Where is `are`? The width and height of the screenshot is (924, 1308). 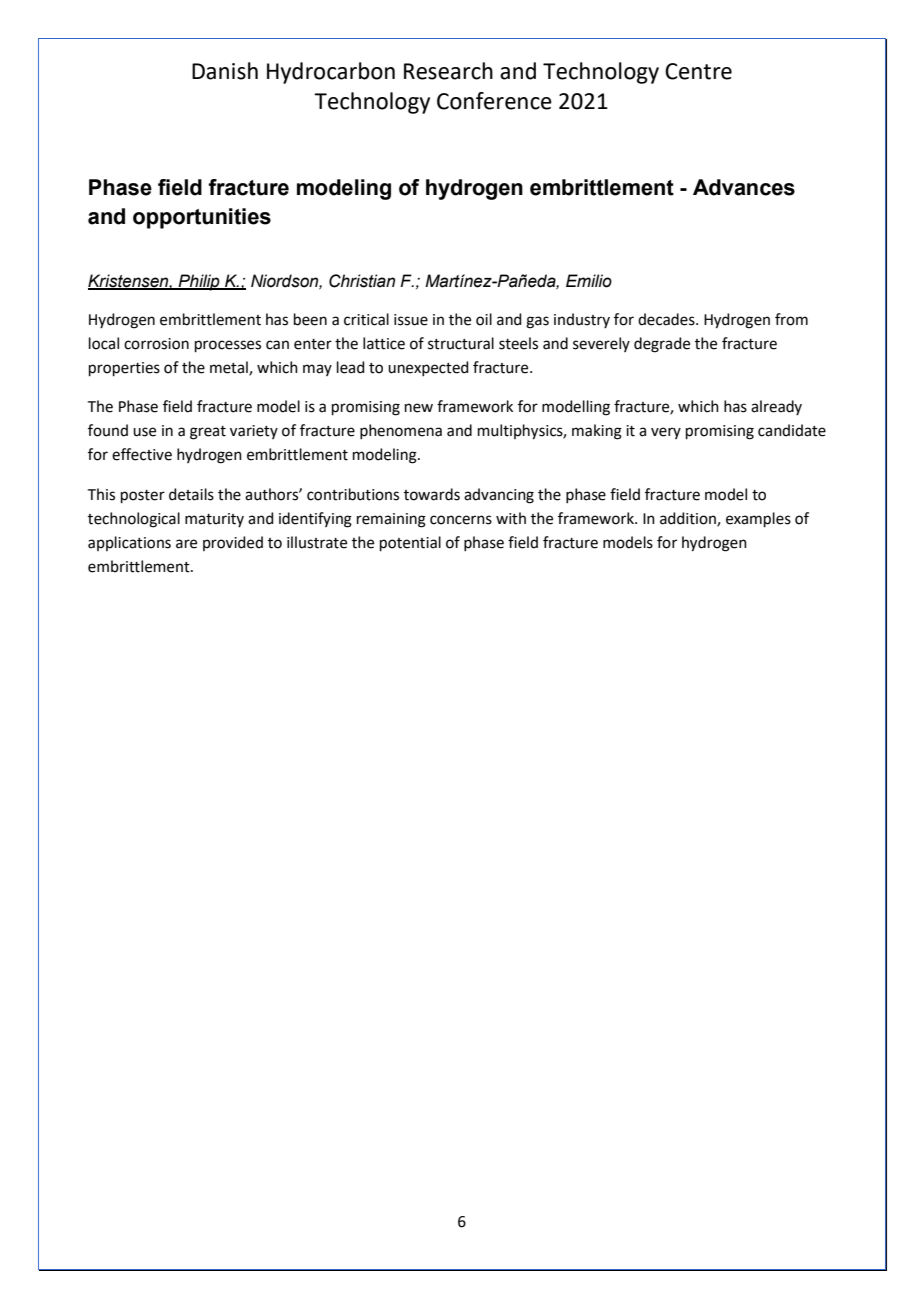
are is located at coordinates (186, 544).
